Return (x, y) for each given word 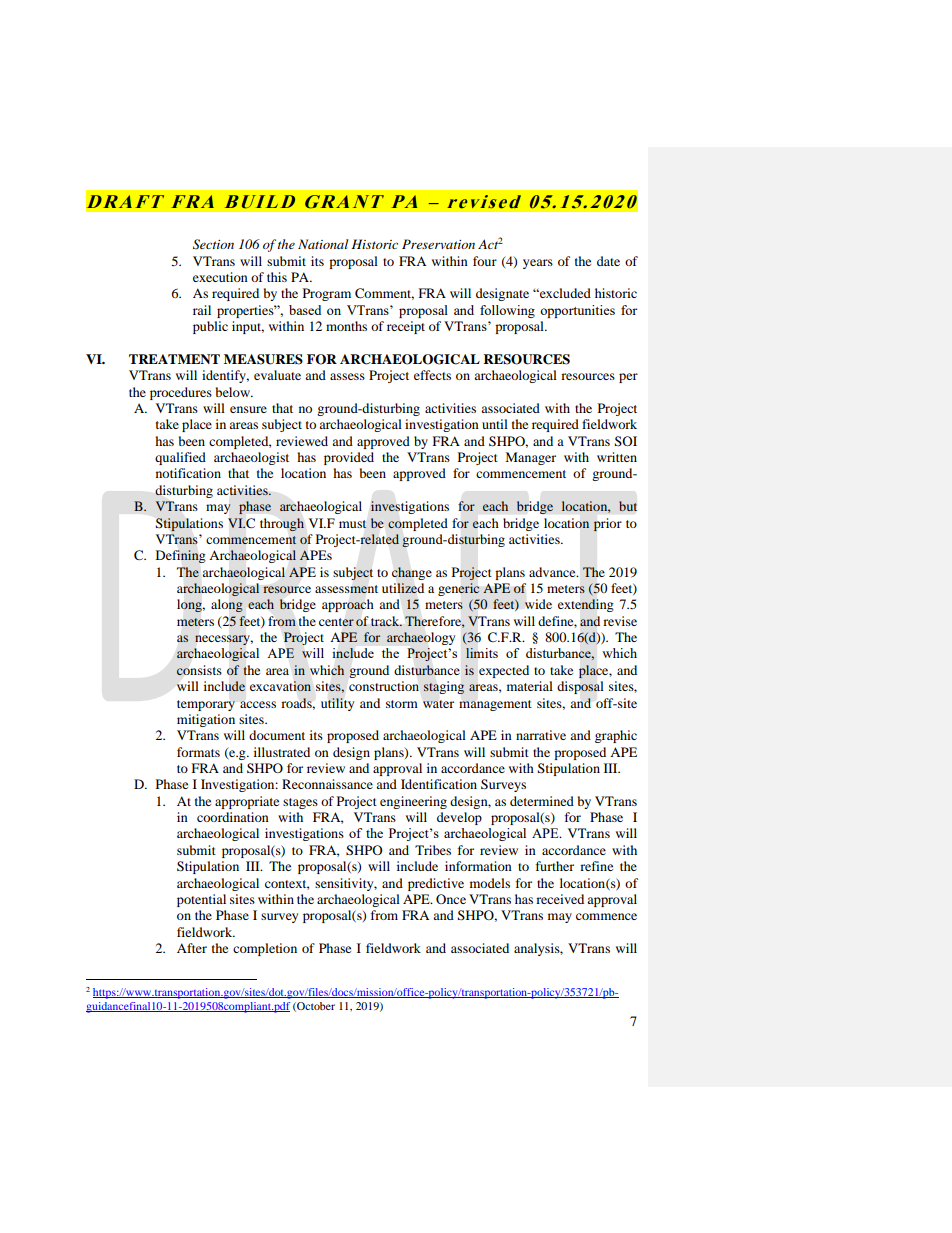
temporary (206, 705)
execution (220, 277)
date (608, 261)
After (192, 948)
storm (402, 704)
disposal (580, 687)
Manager (530, 458)
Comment (384, 294)
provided (349, 458)
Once (451, 899)
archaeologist (251, 458)
